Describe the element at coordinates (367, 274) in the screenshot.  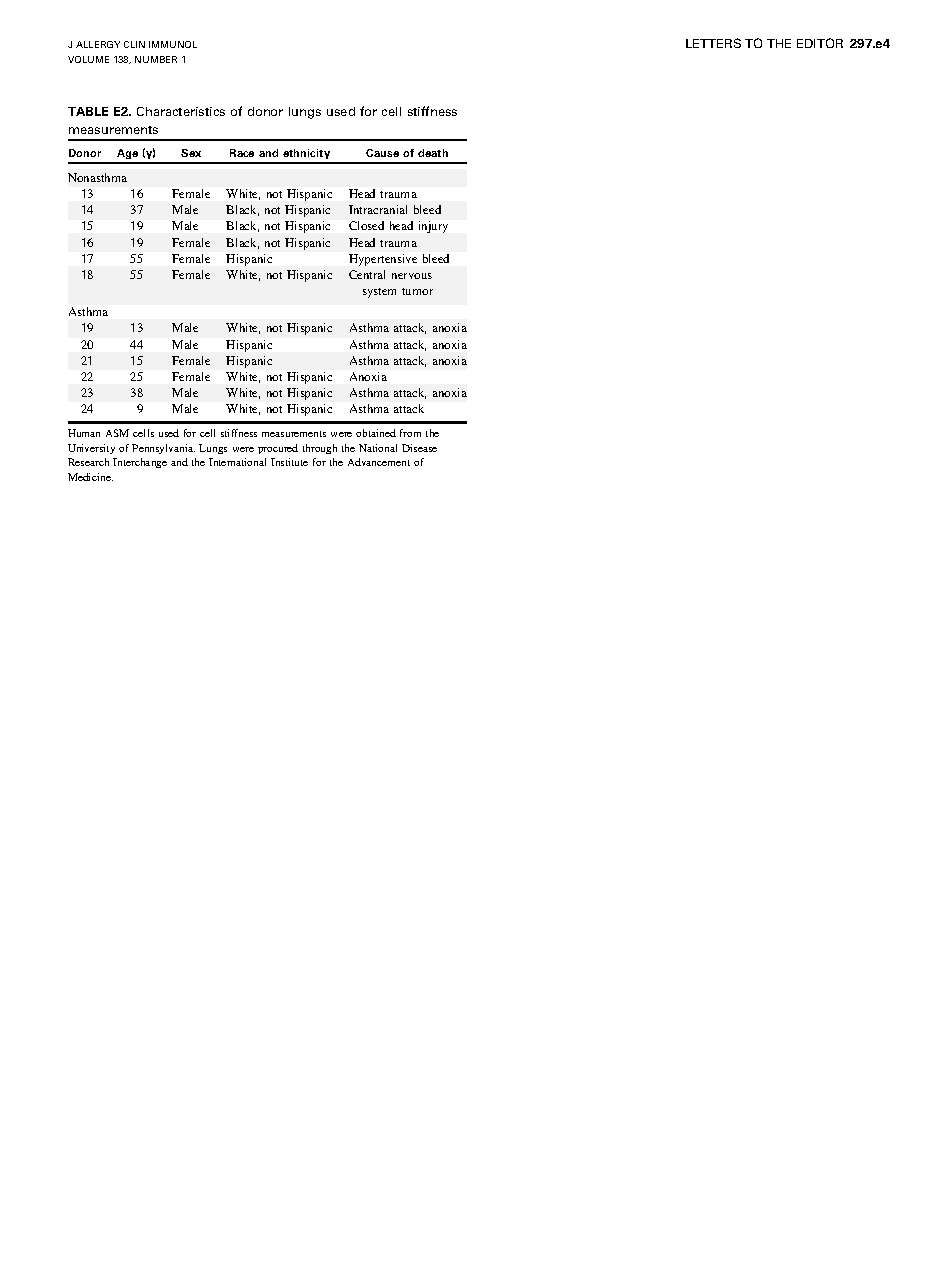
I see `Central` at that location.
